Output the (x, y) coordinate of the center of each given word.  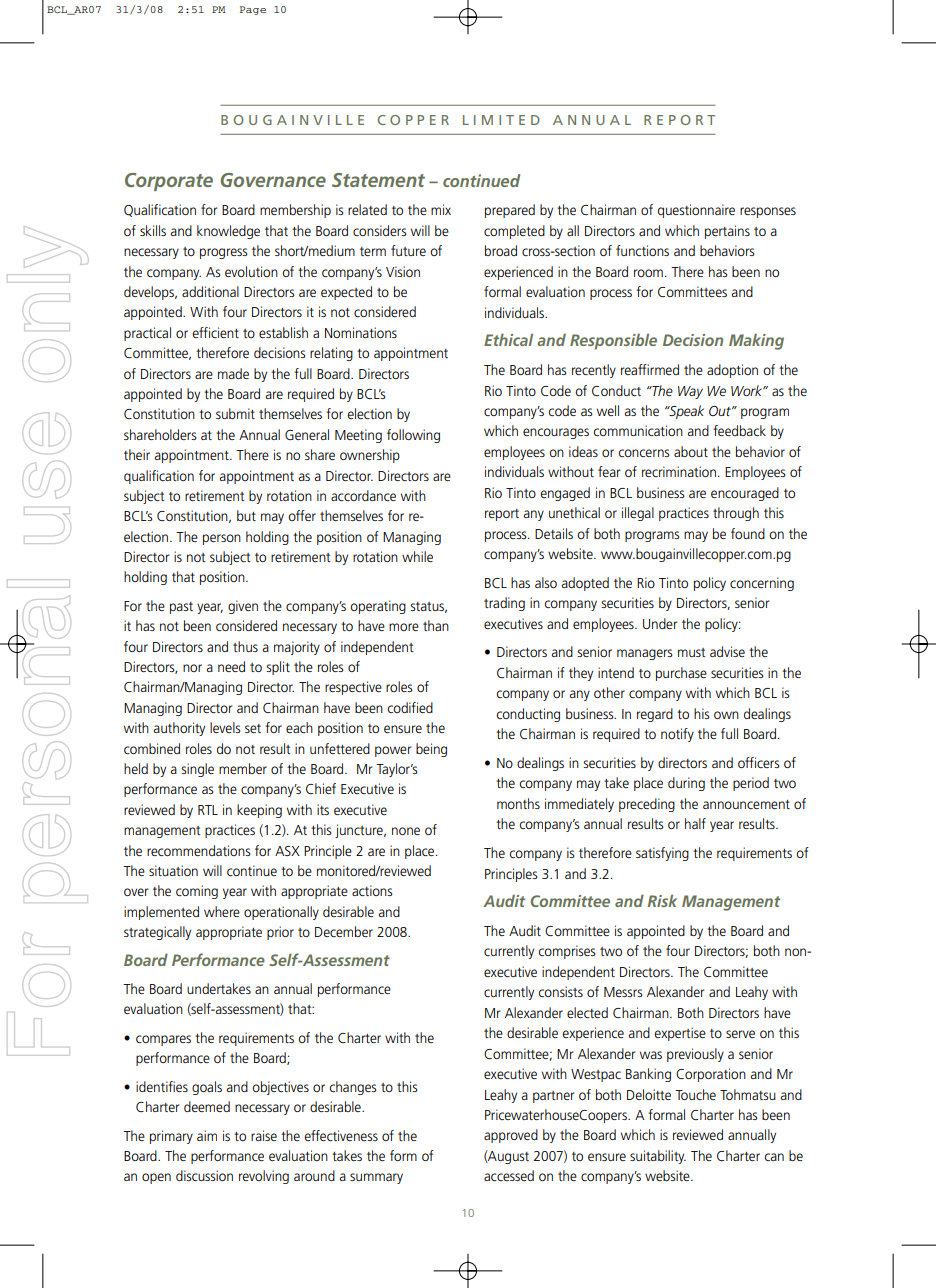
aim (207, 1135)
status (428, 607)
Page (253, 10)
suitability (658, 1157)
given (243, 607)
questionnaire (696, 211)
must (692, 652)
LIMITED (501, 120)
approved (511, 1136)
